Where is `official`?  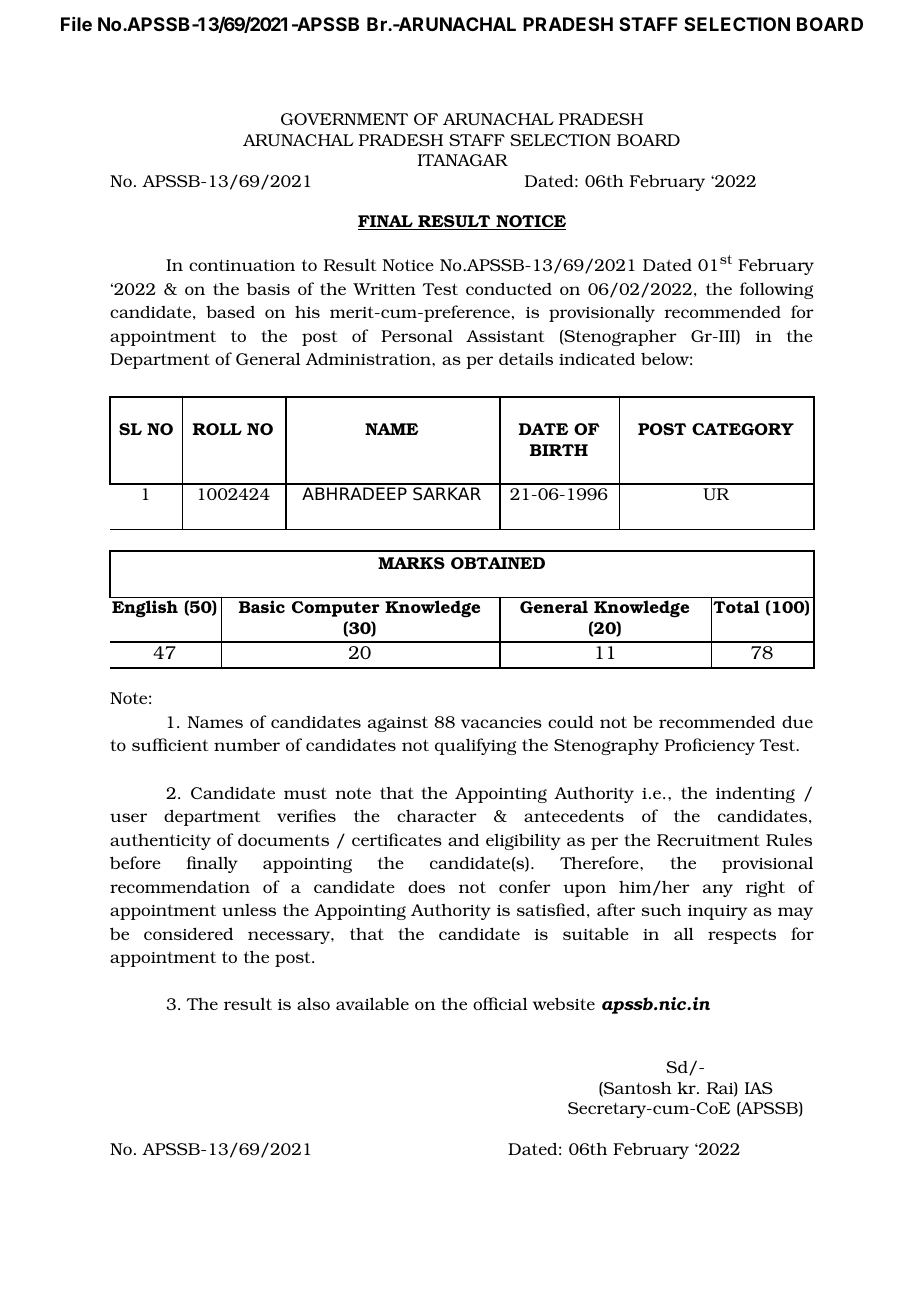
official is located at coordinates (500, 1003).
